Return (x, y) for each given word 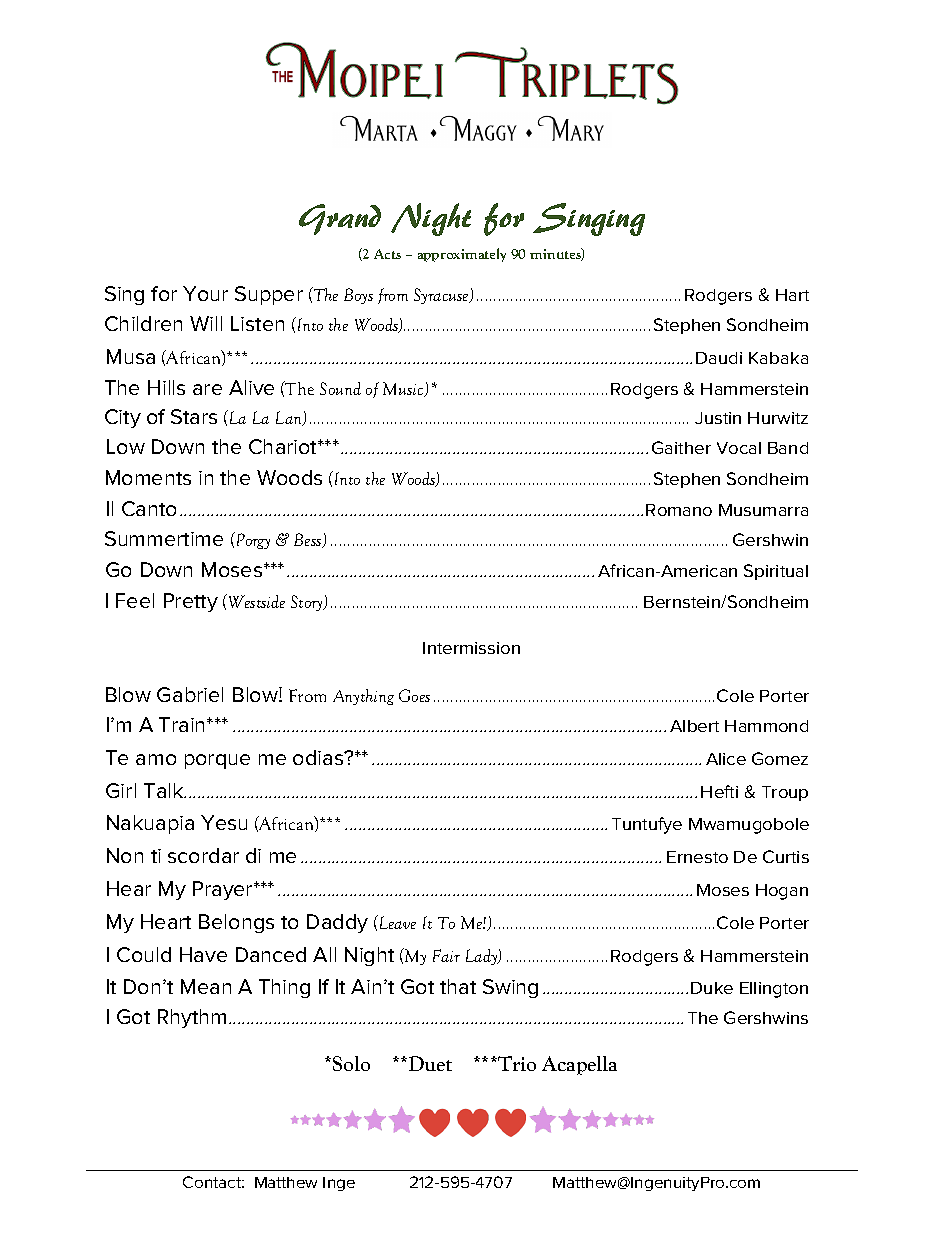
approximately (462, 255)
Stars (194, 416)
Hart (792, 295)
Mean (206, 986)
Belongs (236, 923)
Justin (718, 418)
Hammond (766, 726)
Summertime (164, 538)
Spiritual (776, 572)
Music (404, 389)
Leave (396, 922)
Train (183, 724)
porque (217, 761)
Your (205, 293)
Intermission (471, 648)
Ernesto (697, 857)
